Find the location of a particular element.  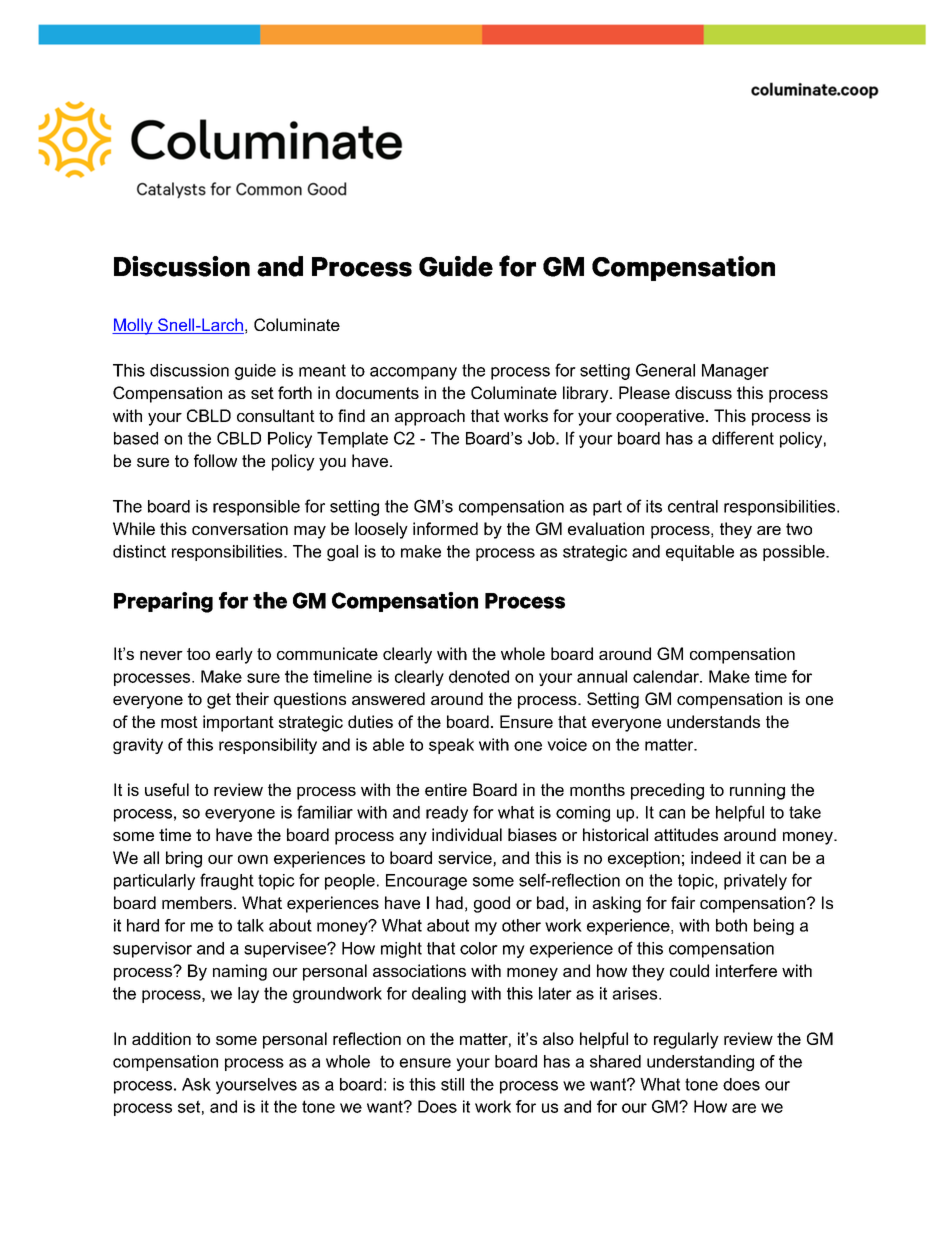

too is located at coordinates (198, 654).
